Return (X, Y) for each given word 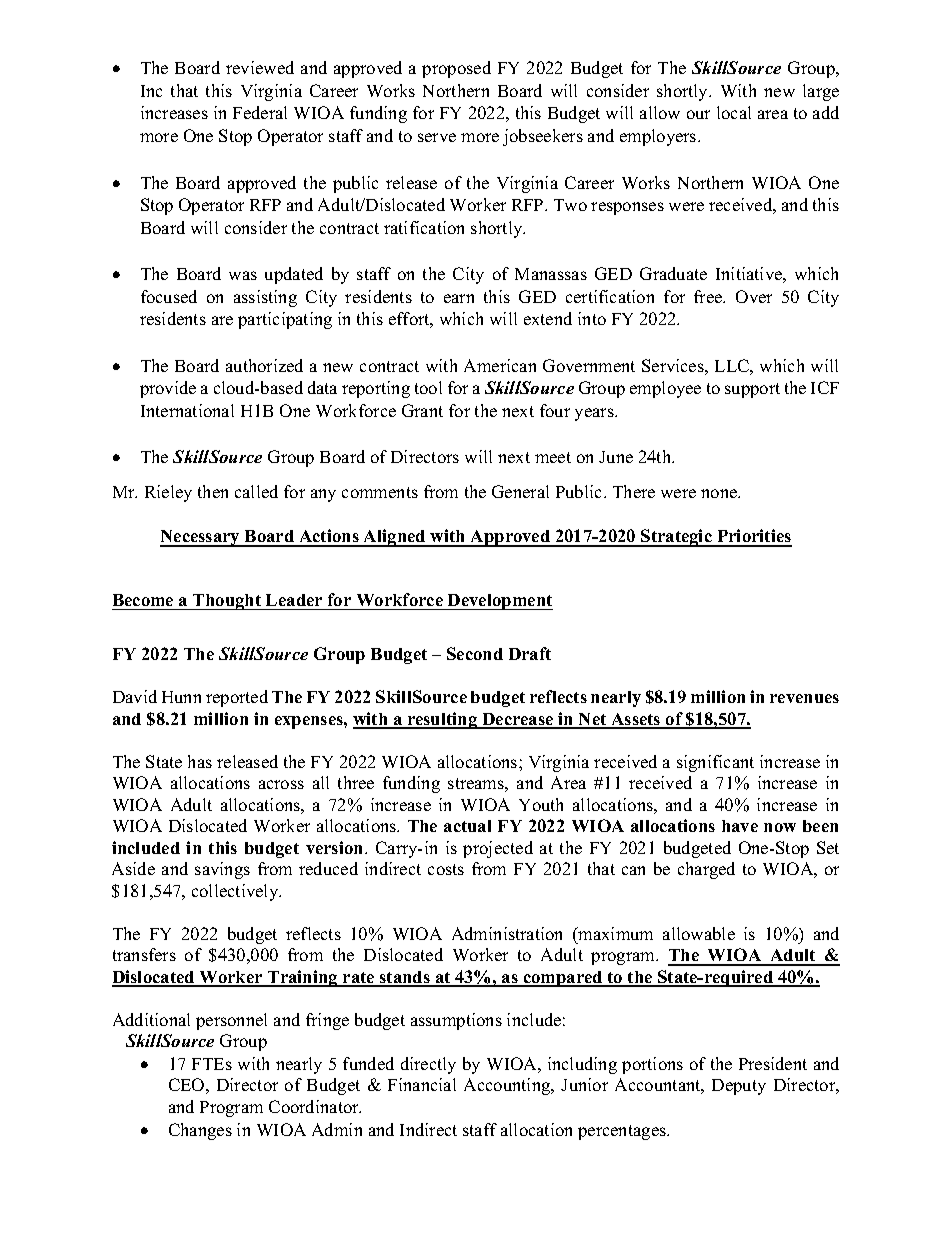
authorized (264, 365)
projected (498, 849)
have (740, 826)
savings (222, 870)
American (500, 365)
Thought (227, 602)
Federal (260, 112)
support (752, 390)
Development (499, 602)
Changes (200, 1131)
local (734, 112)
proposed (456, 69)
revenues (804, 698)
